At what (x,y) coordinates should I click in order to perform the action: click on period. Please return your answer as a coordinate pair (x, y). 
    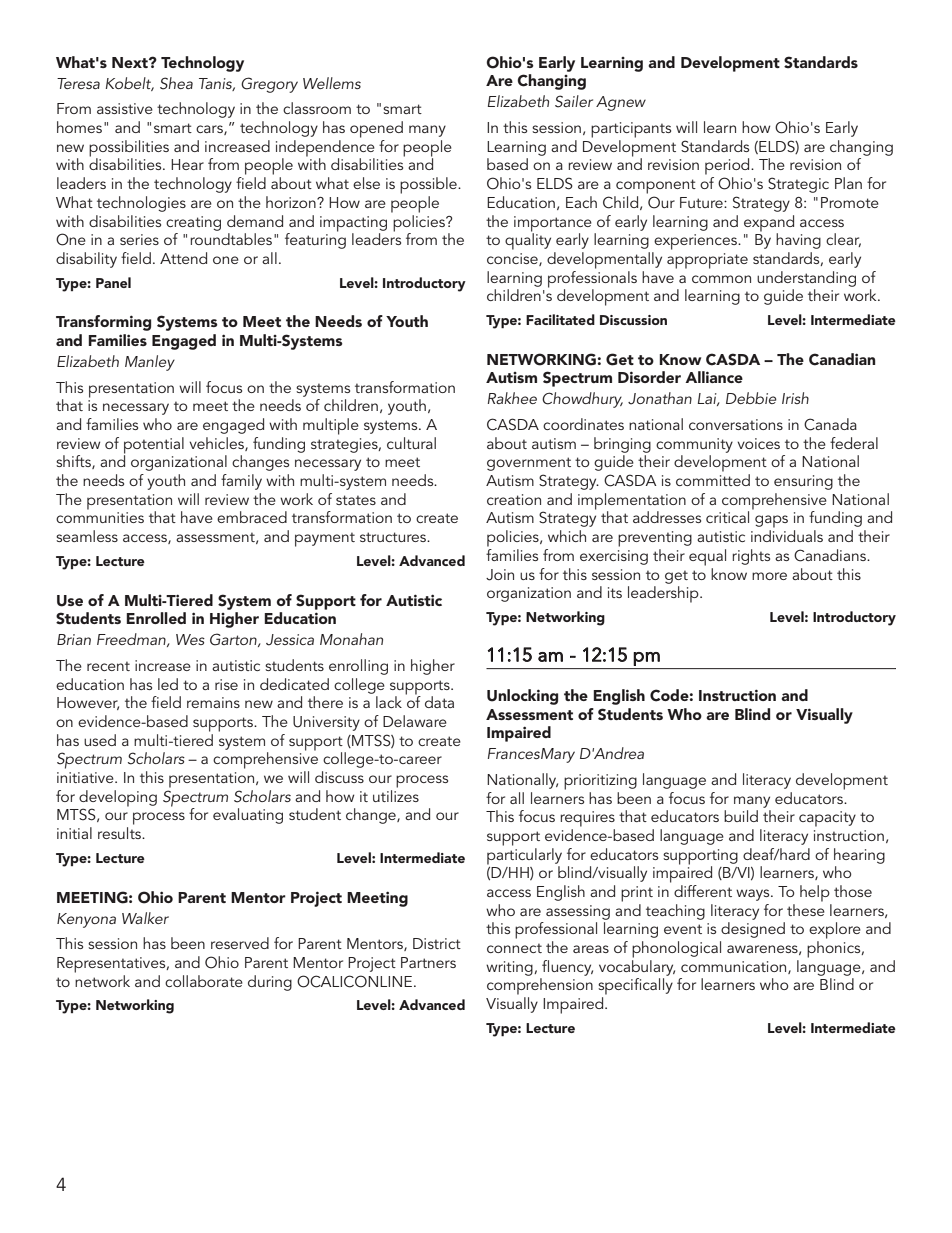
    Looking at the image, I should click on (728, 166).
